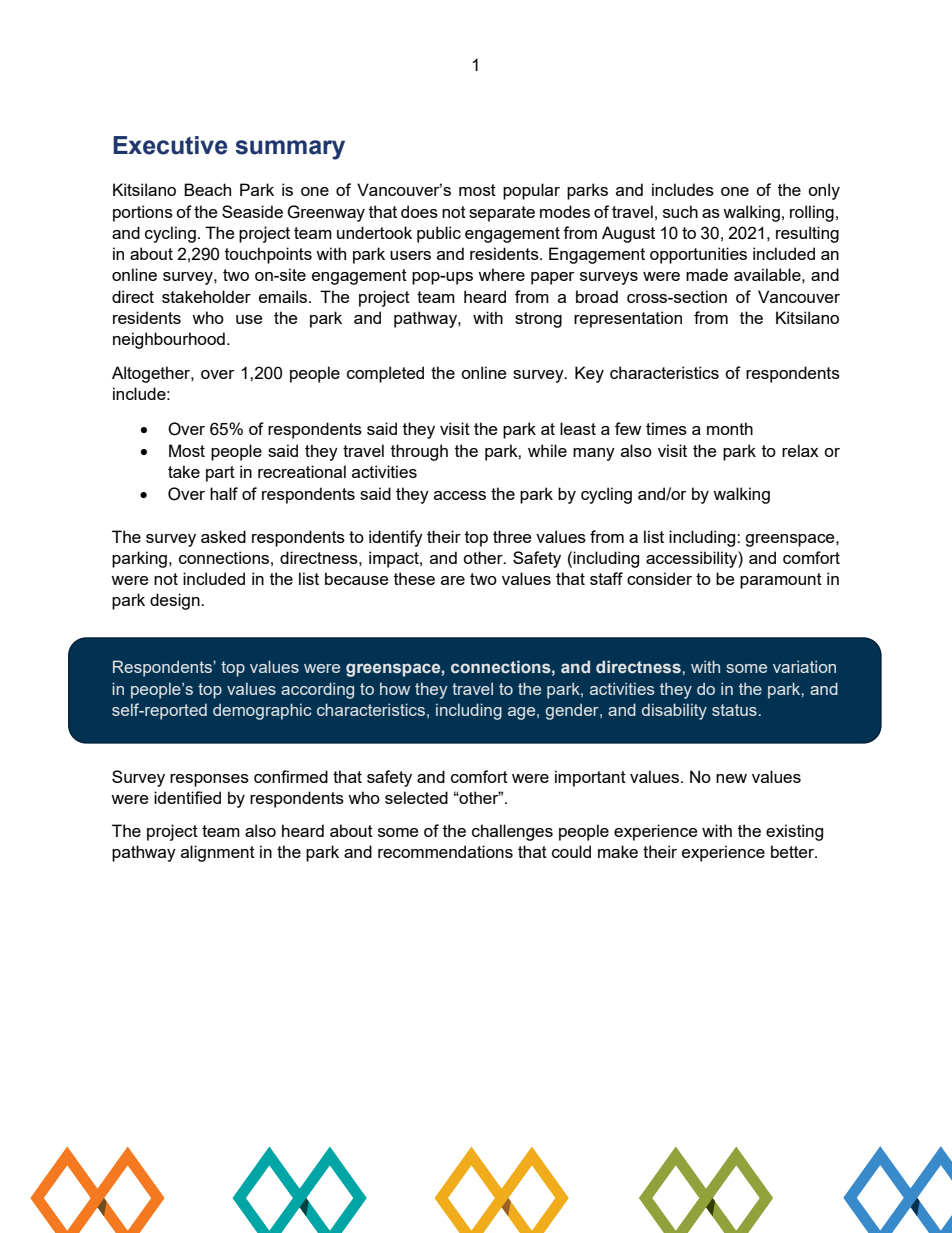  I want to click on Beach, so click(207, 189).
